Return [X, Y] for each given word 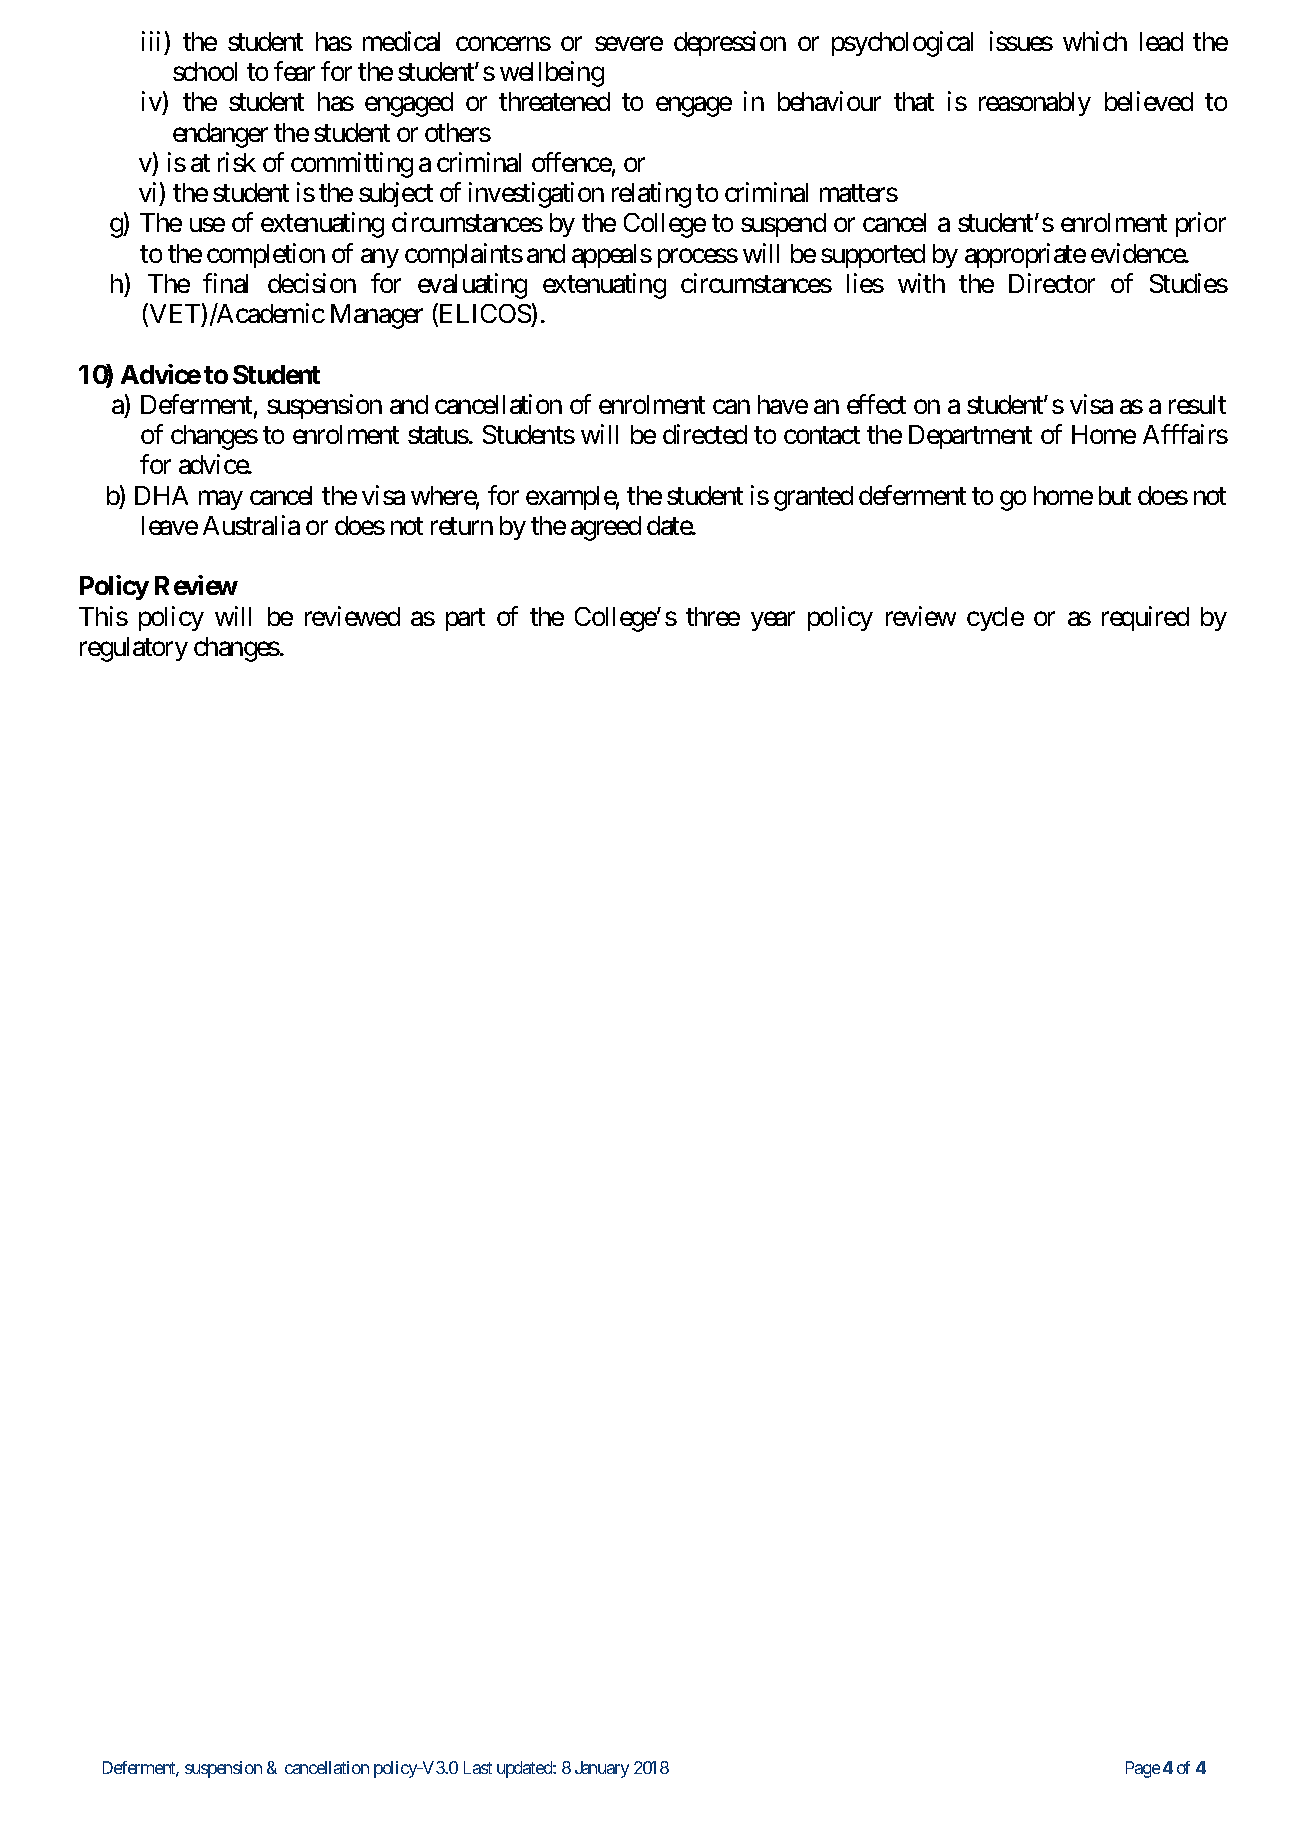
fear [294, 71]
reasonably [1035, 104]
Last [478, 1767]
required [1145, 618]
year [773, 621]
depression [730, 43]
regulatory [134, 649]
